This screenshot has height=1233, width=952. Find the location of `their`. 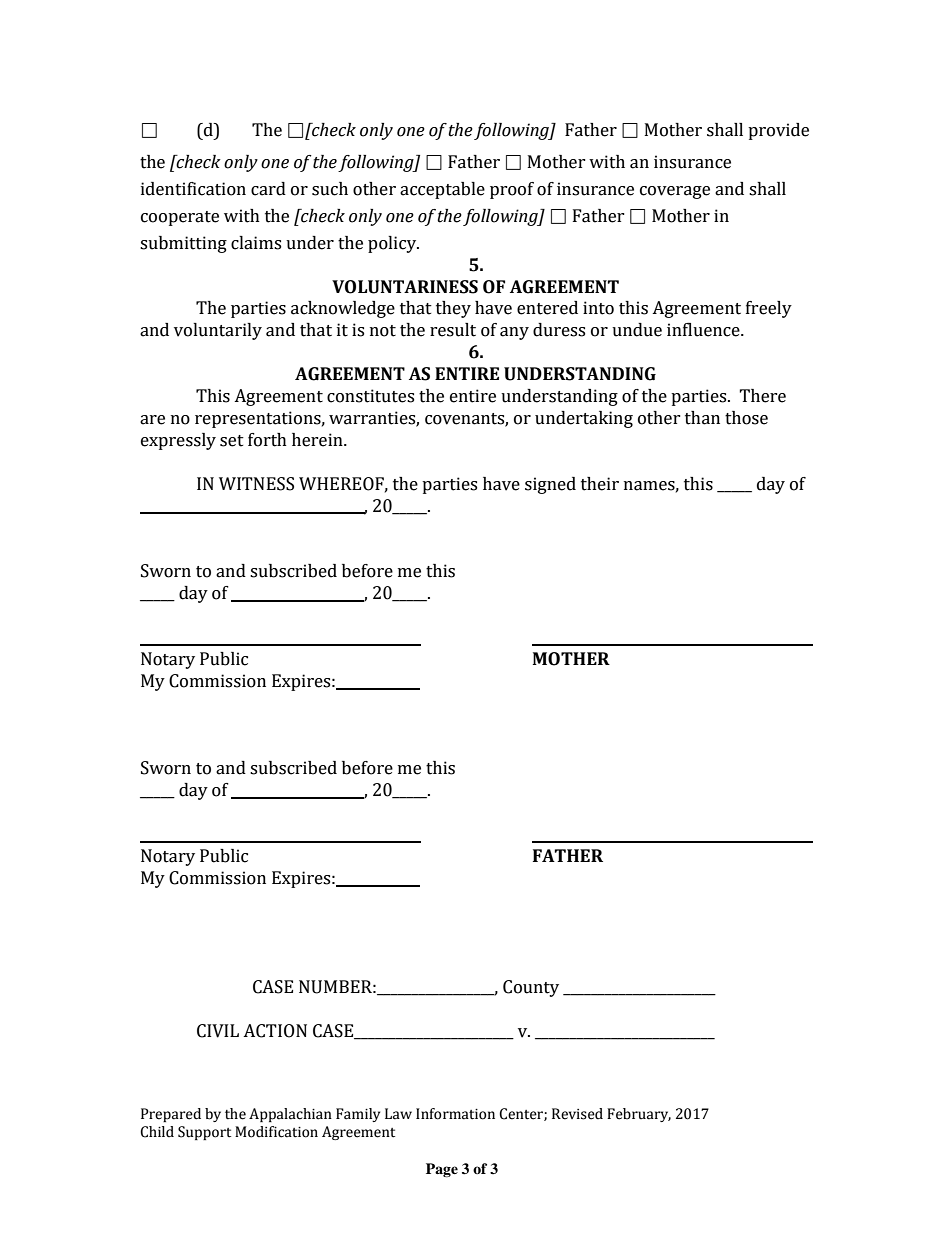

their is located at coordinates (600, 484).
